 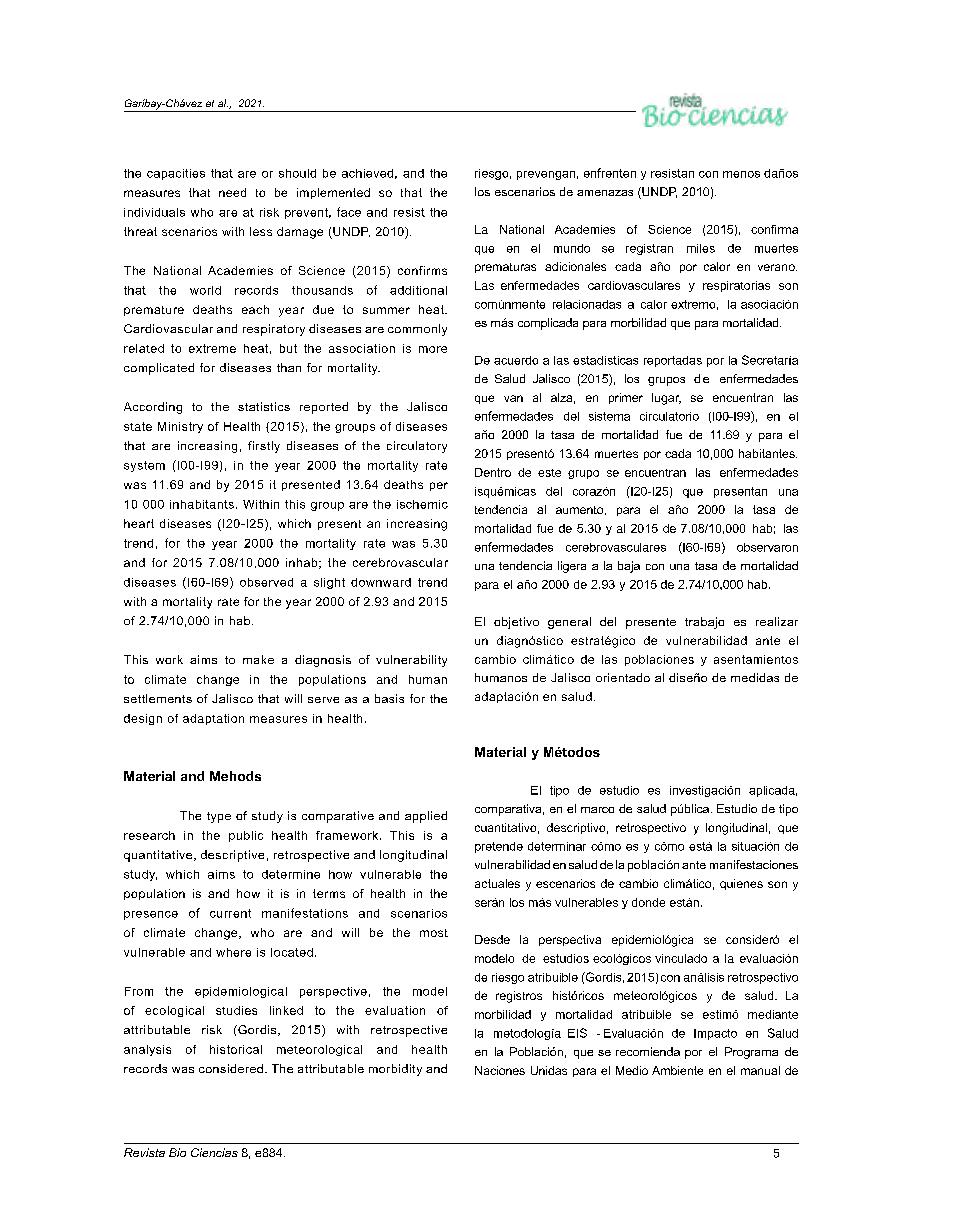 I want to click on make, so click(x=258, y=659).
